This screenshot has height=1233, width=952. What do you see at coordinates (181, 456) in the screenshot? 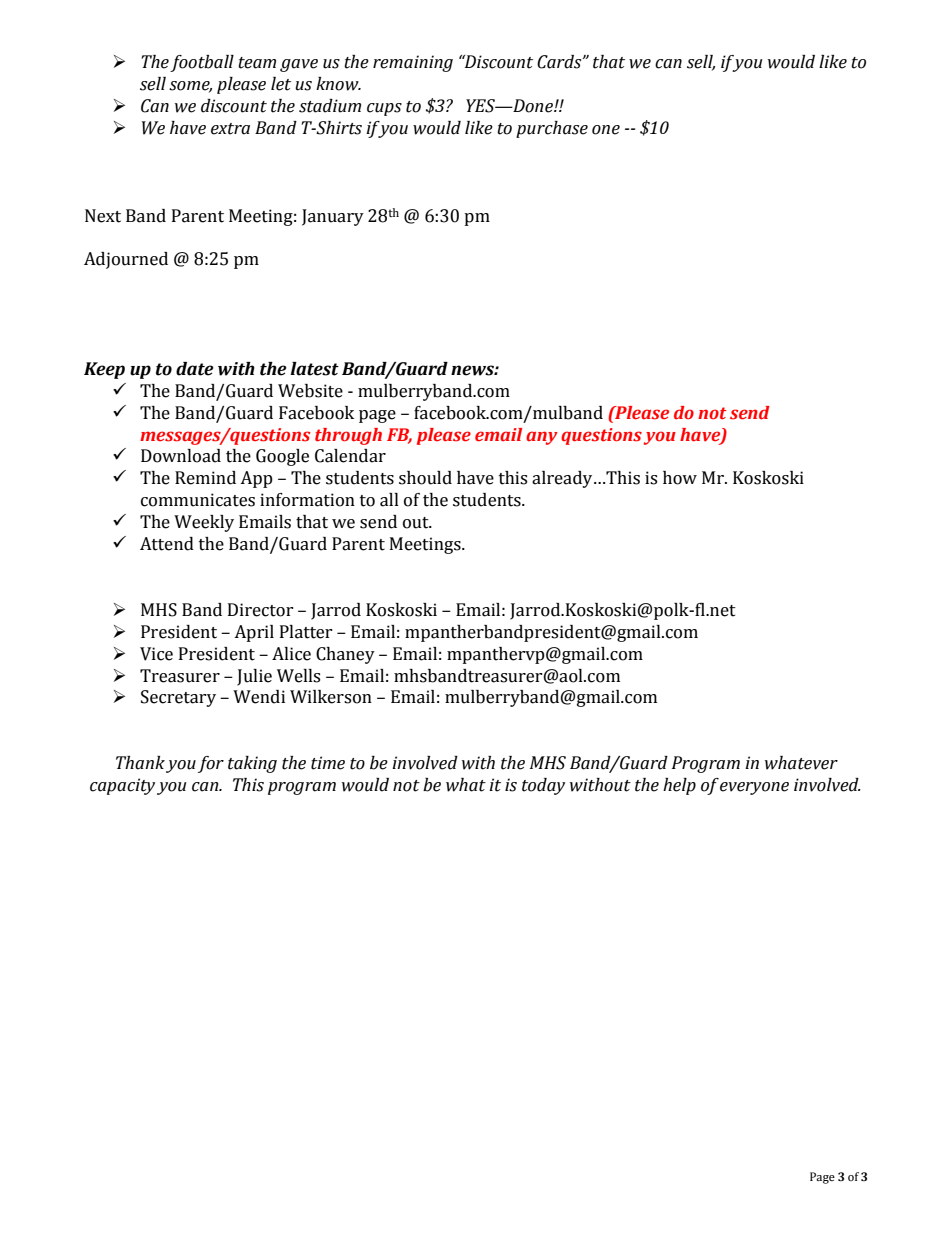
I see `Download` at bounding box center [181, 456].
